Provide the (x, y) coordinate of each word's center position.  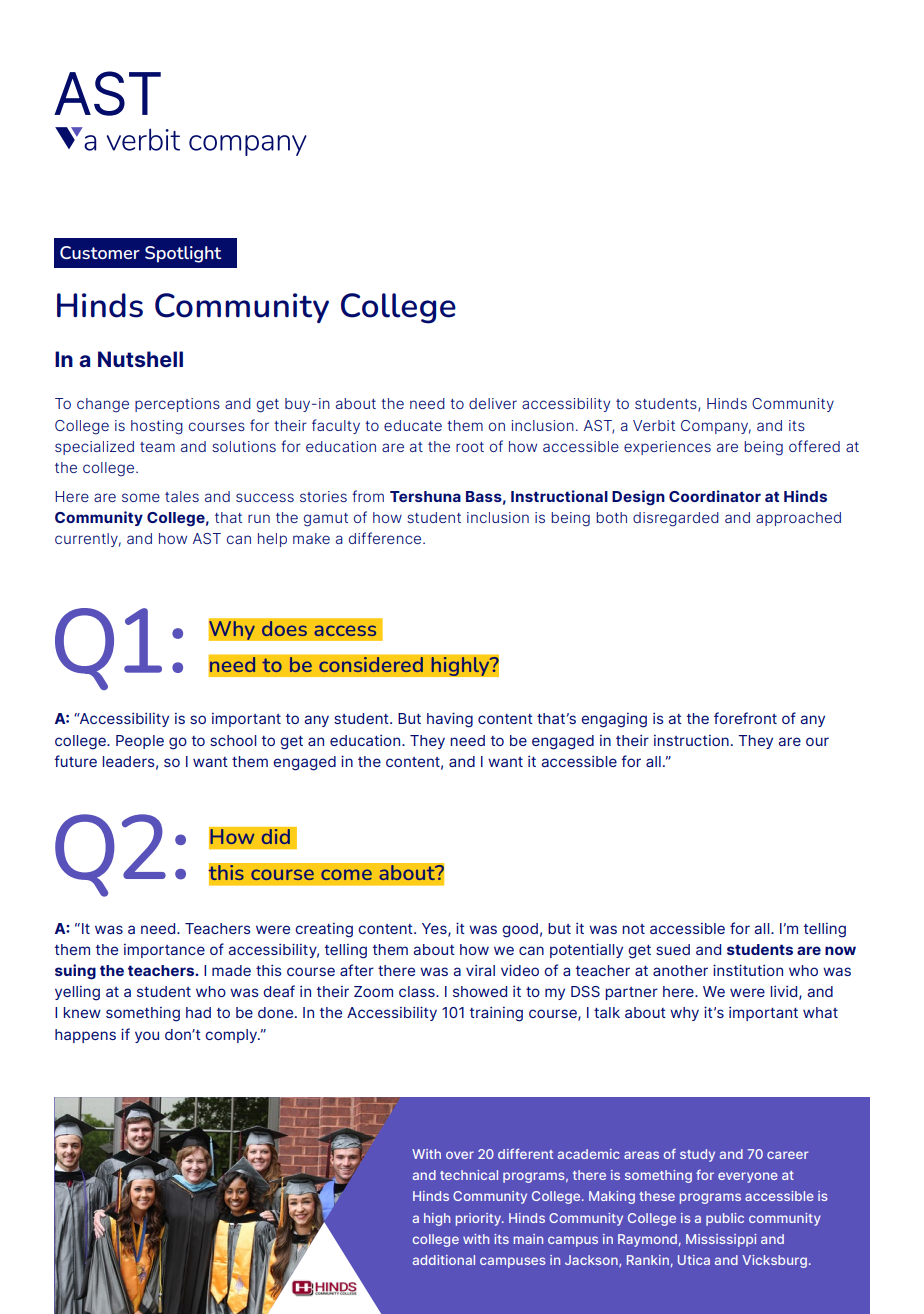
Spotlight (183, 254)
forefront (745, 718)
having (450, 720)
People (140, 742)
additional (444, 1260)
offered (814, 446)
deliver (493, 403)
